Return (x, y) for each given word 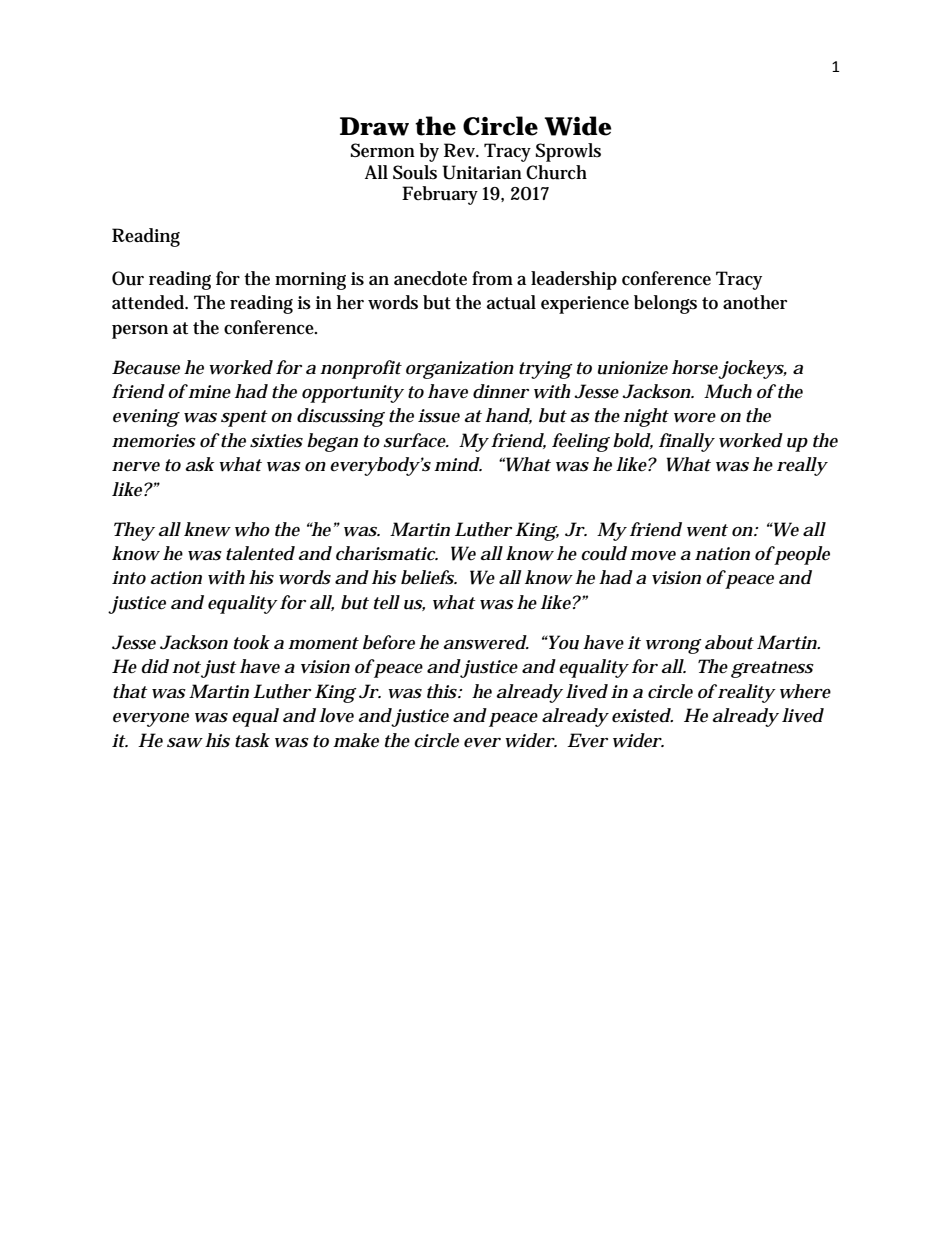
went (707, 530)
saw (185, 743)
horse (695, 367)
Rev (461, 150)
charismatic (387, 553)
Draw (374, 126)
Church (556, 172)
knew (207, 529)
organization (460, 370)
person (140, 332)
